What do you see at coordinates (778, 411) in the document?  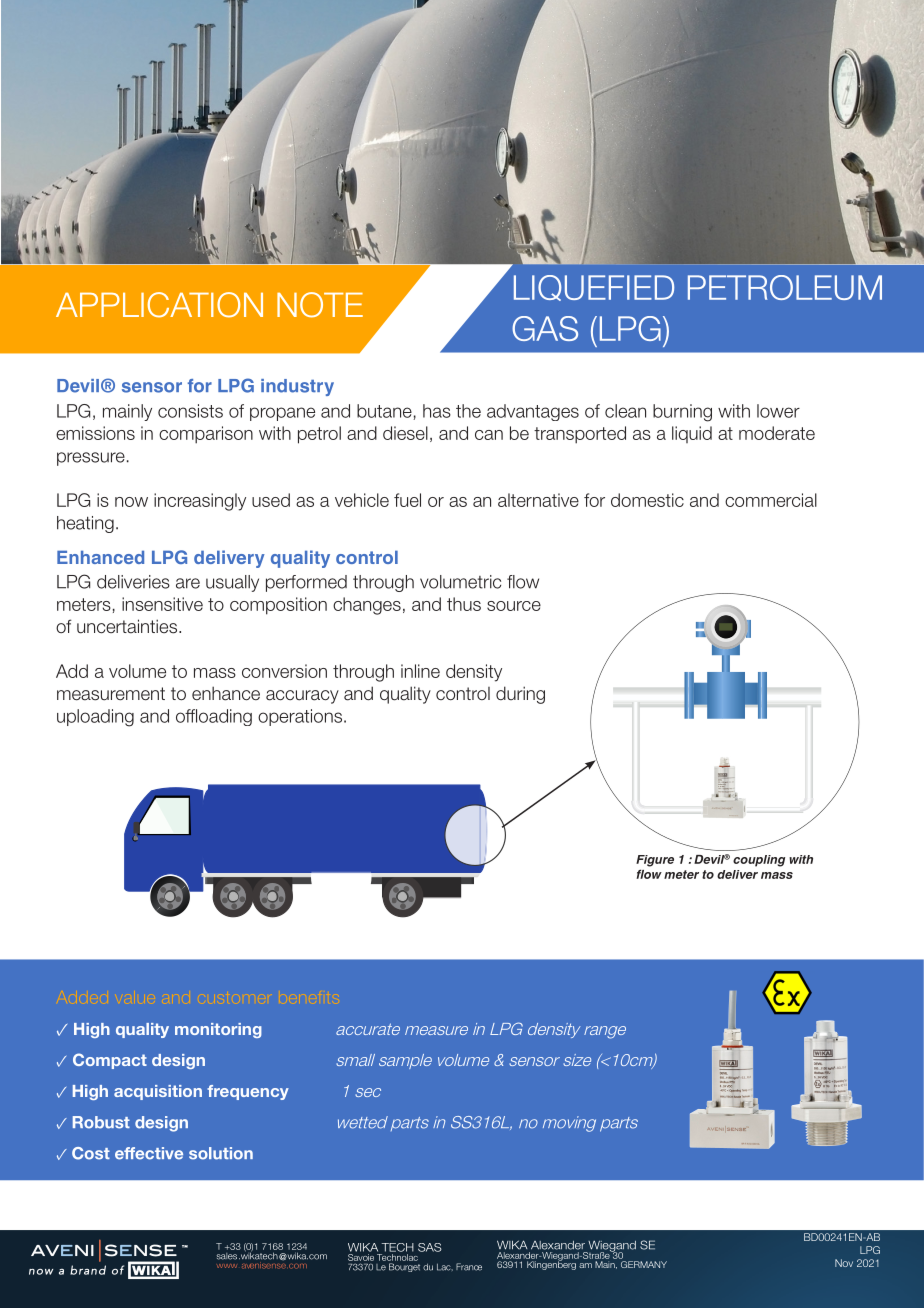 I see `lower` at bounding box center [778, 411].
